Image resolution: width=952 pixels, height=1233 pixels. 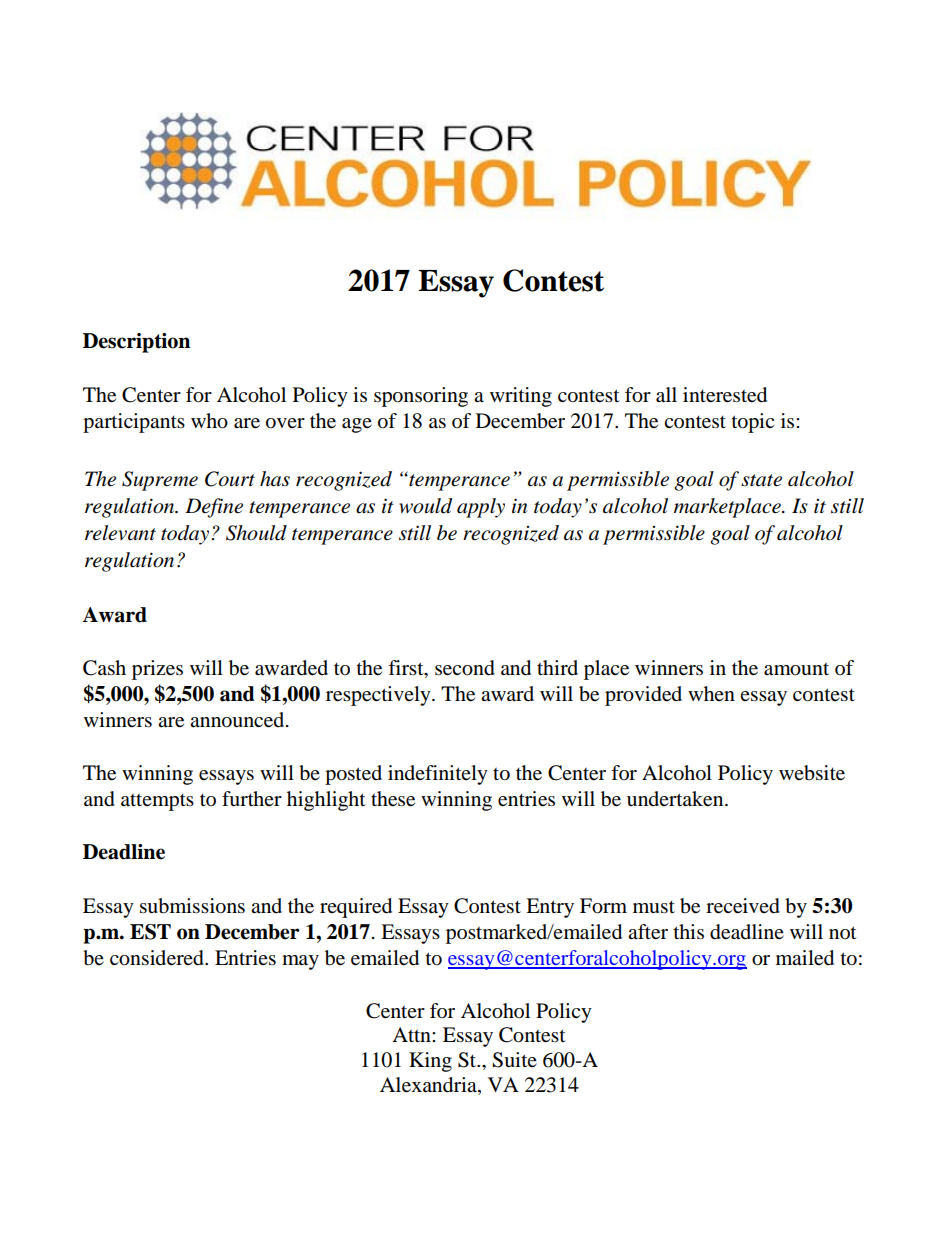 I want to click on Should, so click(x=256, y=533).
